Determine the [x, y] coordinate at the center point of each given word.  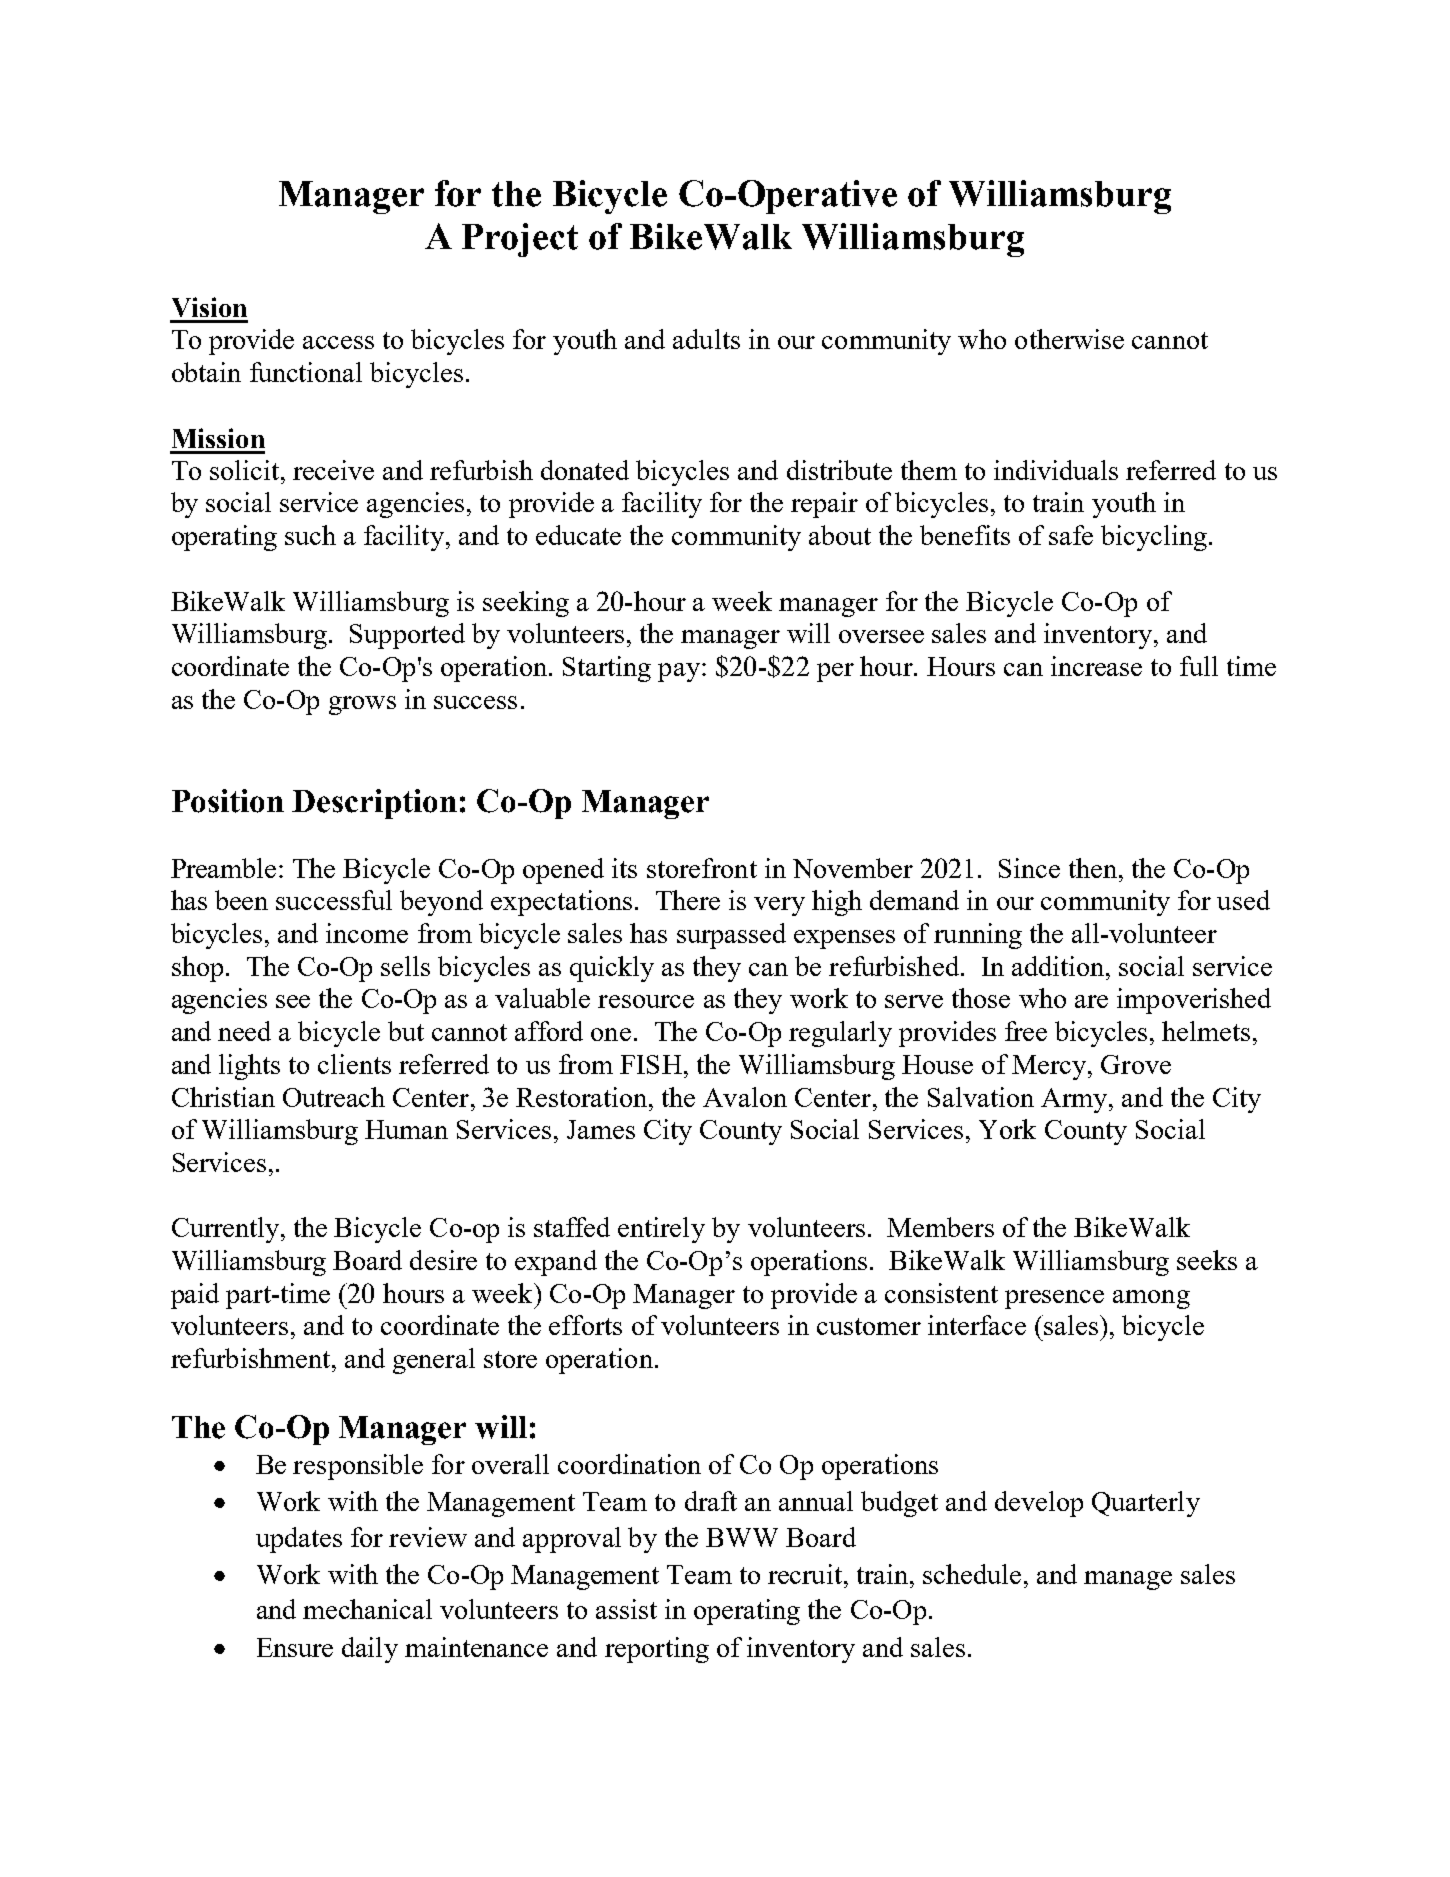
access [338, 342]
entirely [661, 1230]
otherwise [1069, 339]
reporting [657, 1650]
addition [1059, 966]
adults [706, 339]
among [1151, 1299]
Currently [227, 1230]
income [367, 933]
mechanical [367, 1609]
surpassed [731, 936]
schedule [972, 1574]
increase [1096, 666]
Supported [407, 636]
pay [680, 672]
